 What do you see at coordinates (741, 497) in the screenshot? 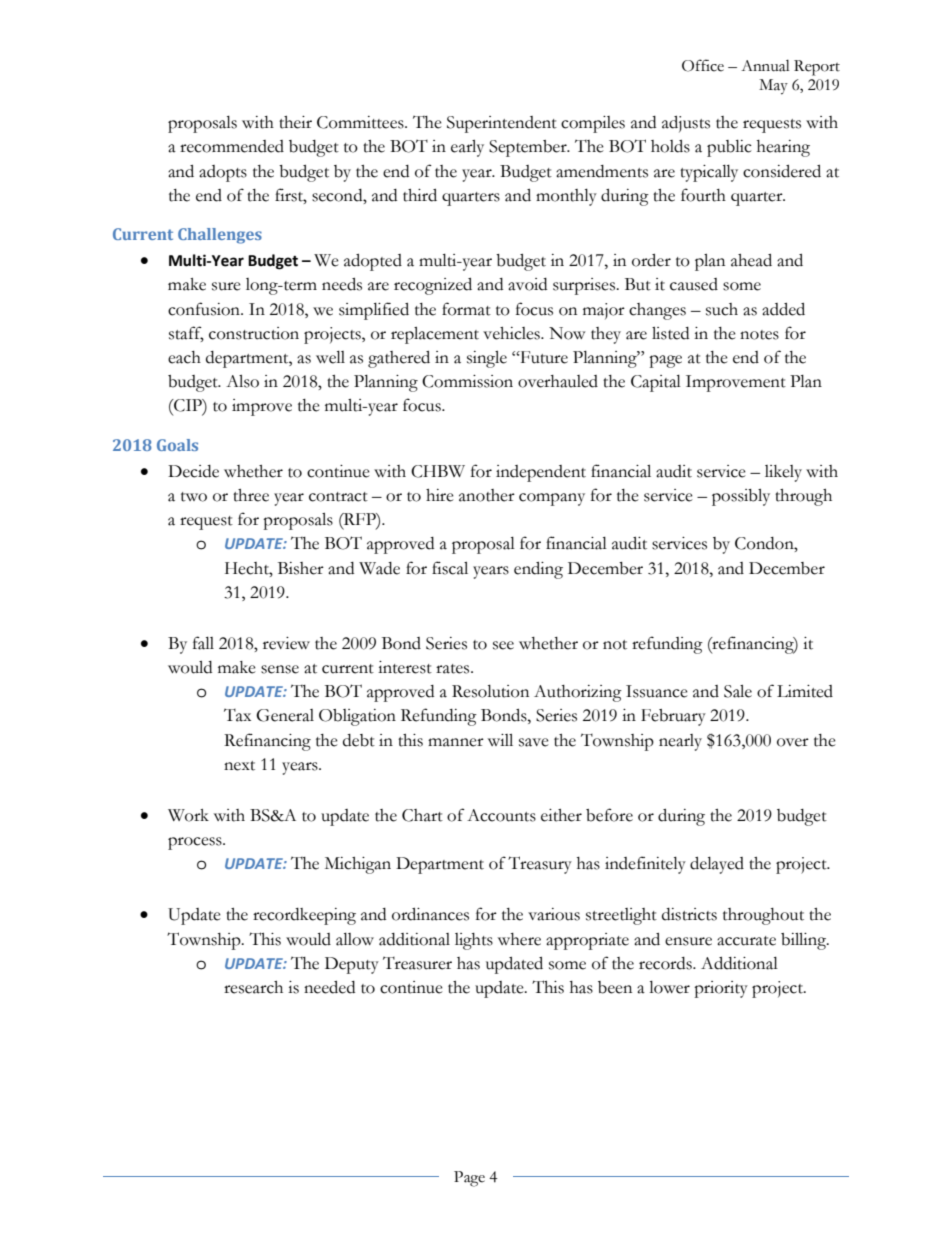
I see `possibly` at bounding box center [741, 497].
